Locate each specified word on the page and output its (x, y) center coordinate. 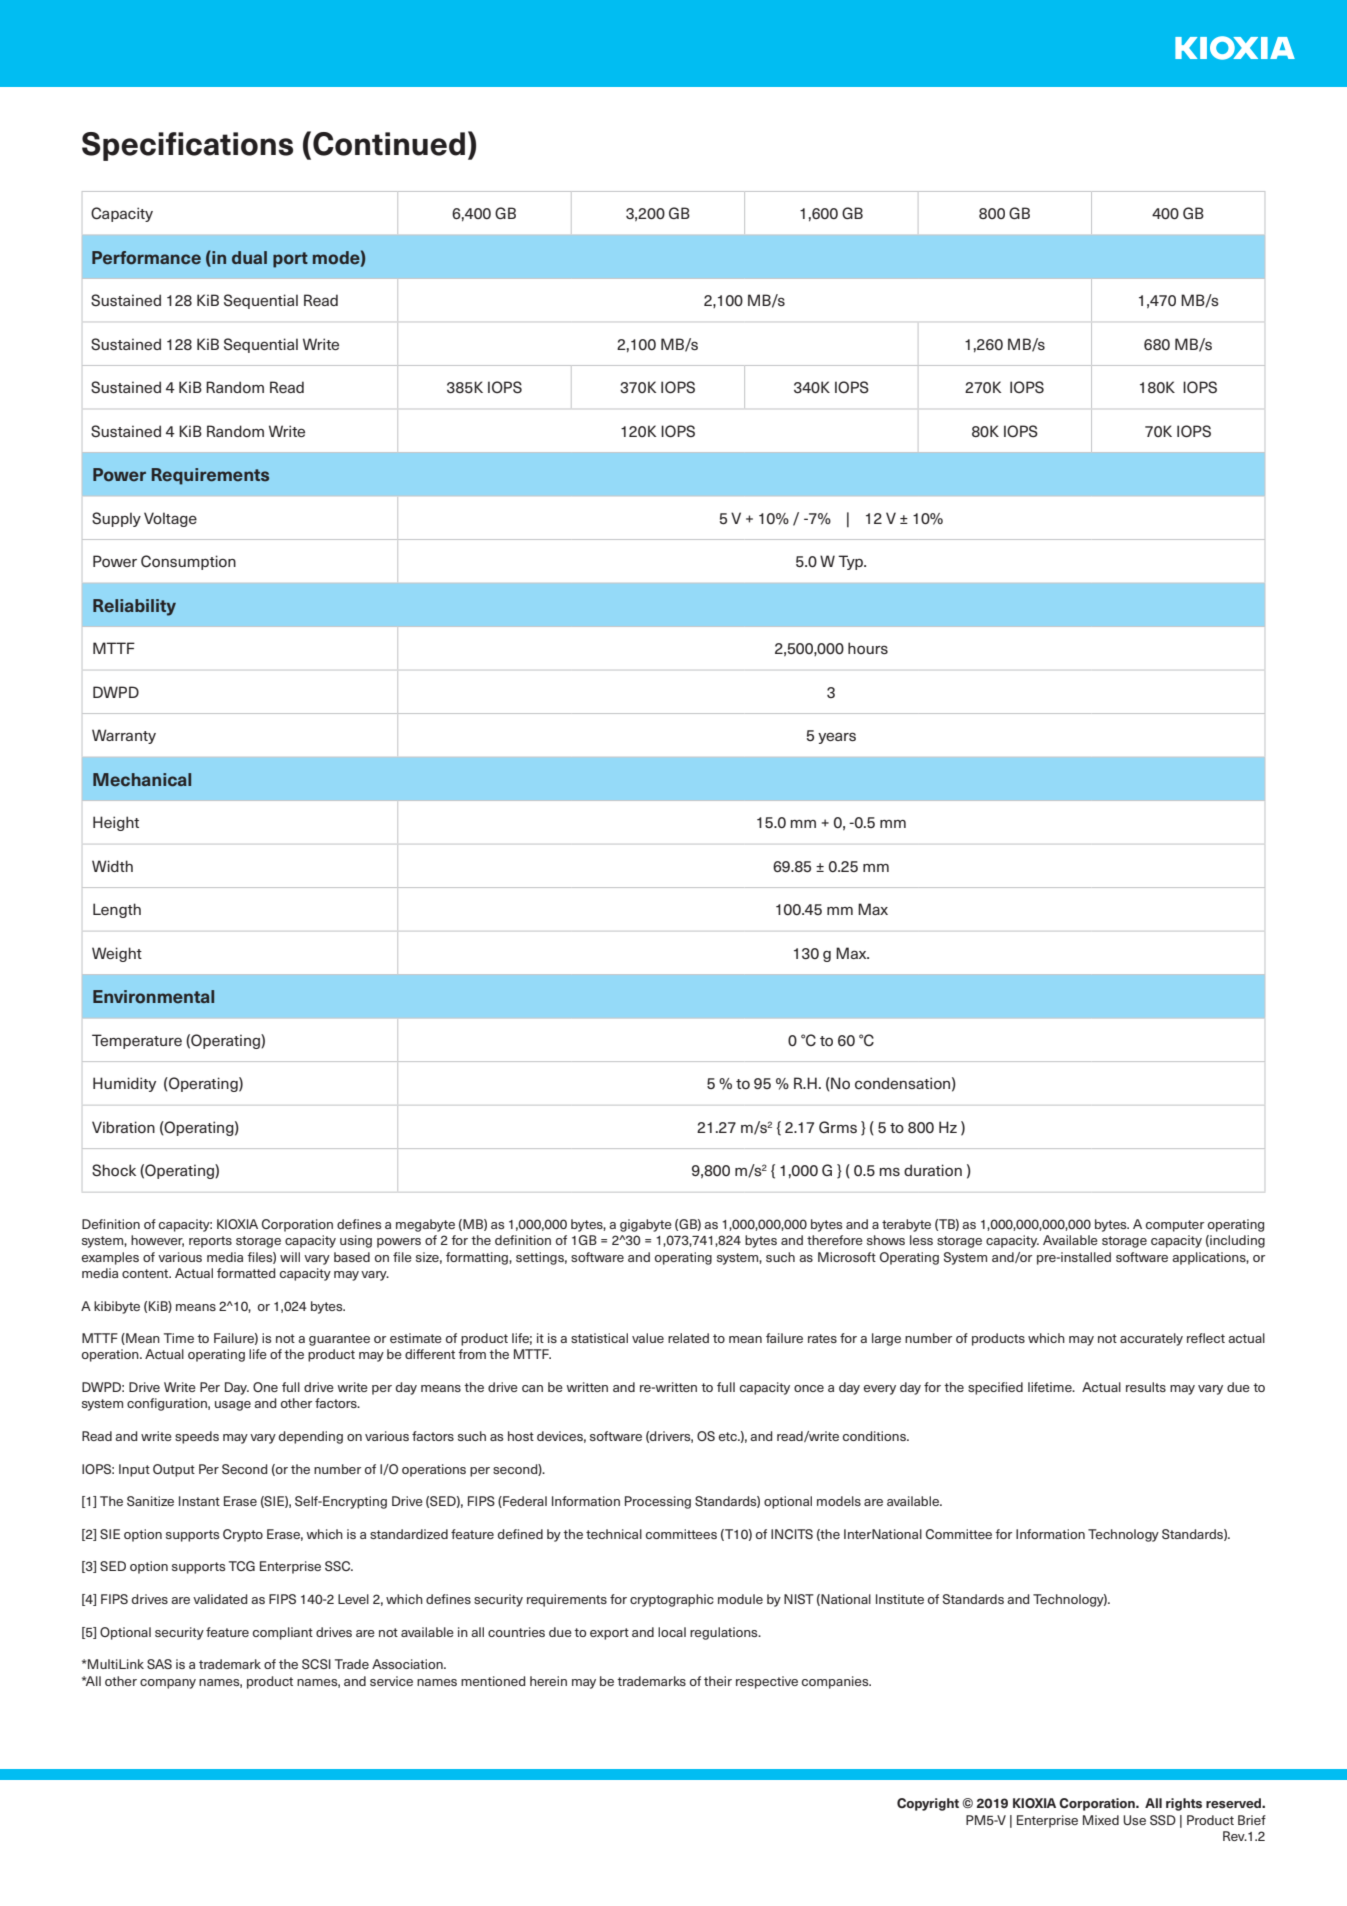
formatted (246, 1273)
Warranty (124, 736)
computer (1175, 1226)
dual (249, 257)
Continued (389, 144)
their (718, 1681)
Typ (851, 562)
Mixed (1101, 1820)
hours (868, 648)
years (837, 738)
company (168, 1684)
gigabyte (646, 1225)
